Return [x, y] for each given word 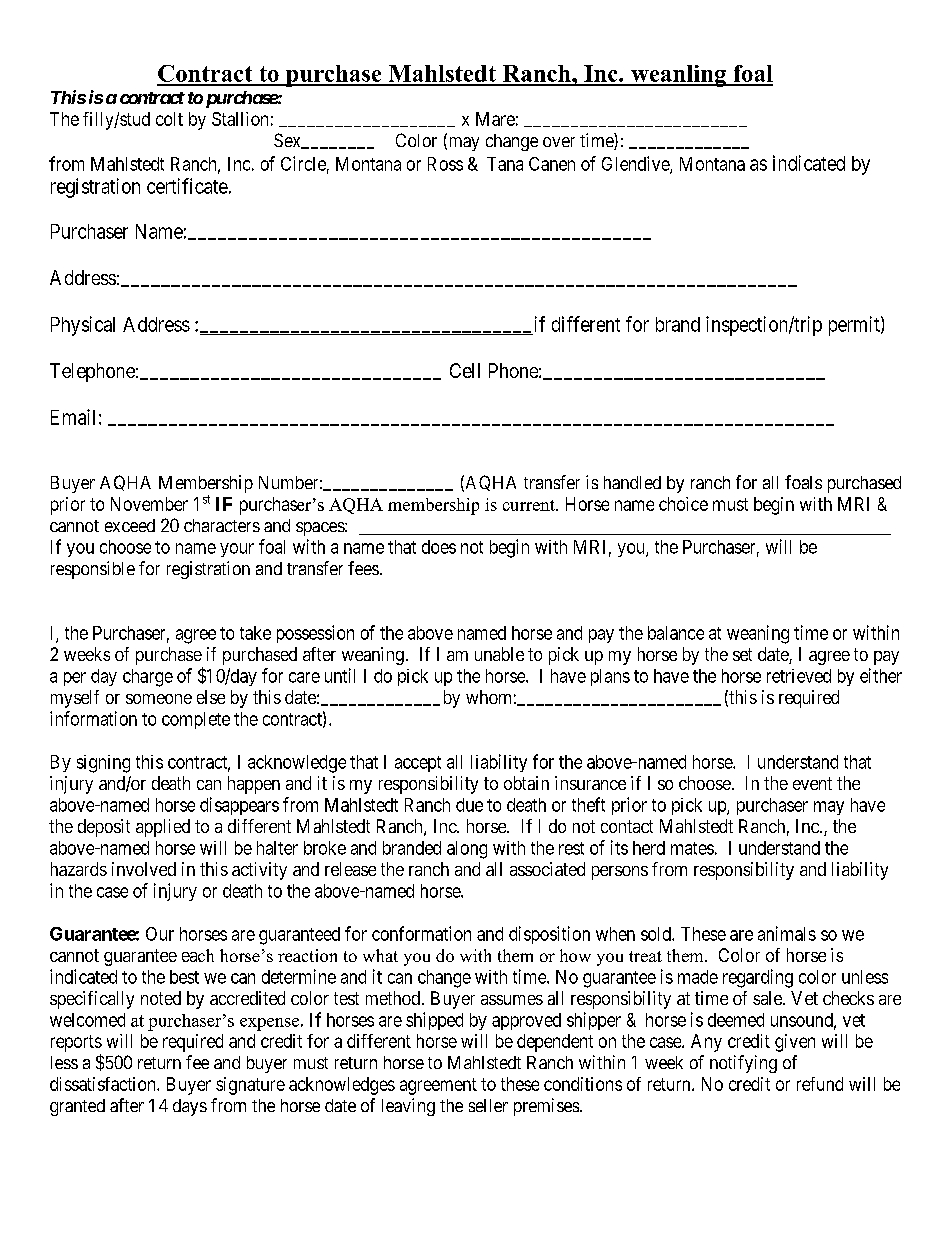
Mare [495, 119]
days [190, 1107]
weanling [678, 76]
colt [169, 119]
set [742, 654]
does [439, 547]
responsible [93, 570]
